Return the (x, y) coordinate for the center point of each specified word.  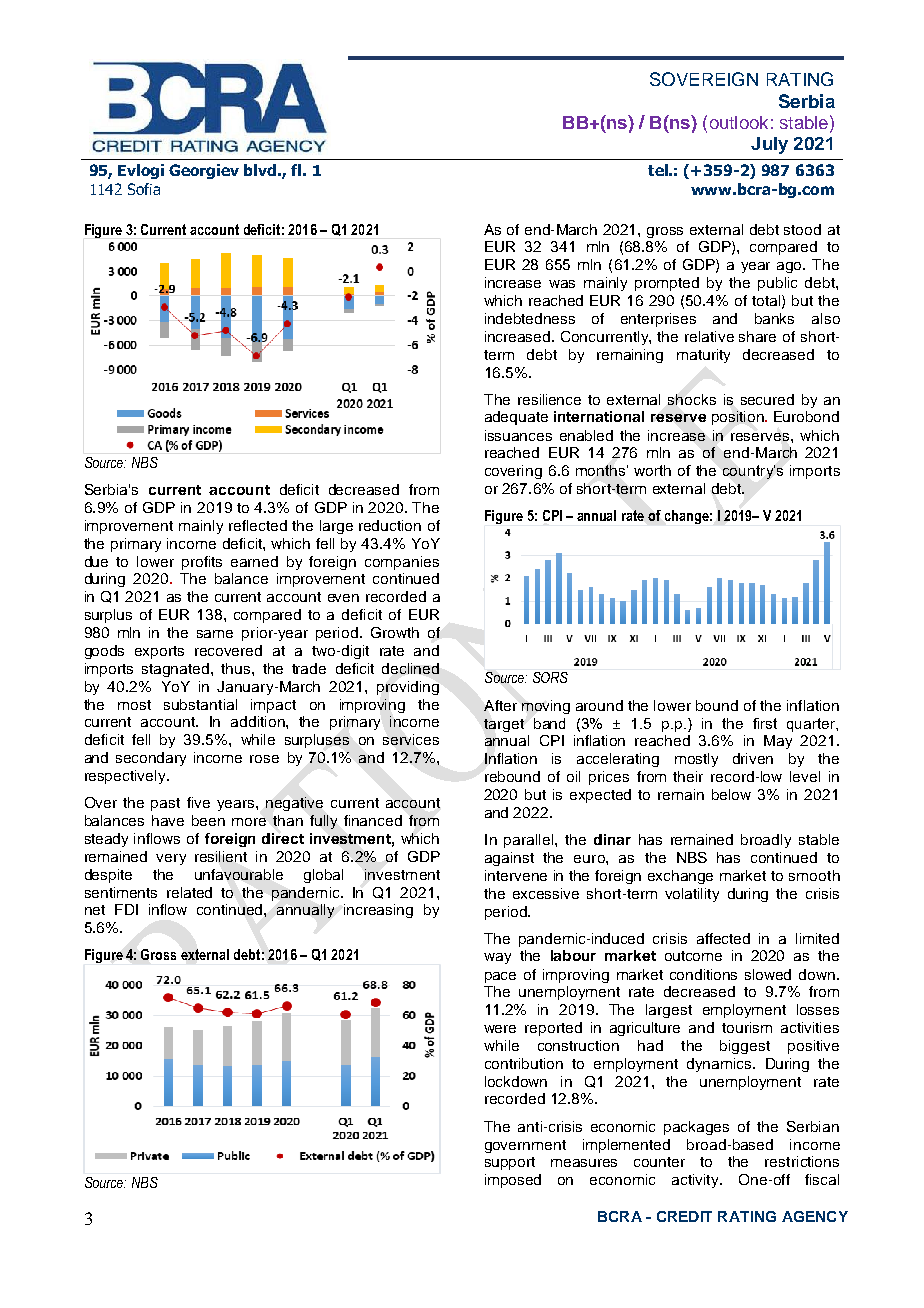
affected (723, 938)
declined (410, 668)
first (765, 723)
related (189, 892)
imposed (513, 1181)
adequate (516, 418)
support (510, 1163)
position (739, 418)
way (497, 958)
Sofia (144, 189)
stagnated (177, 670)
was (562, 284)
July (769, 145)
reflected (258, 525)
